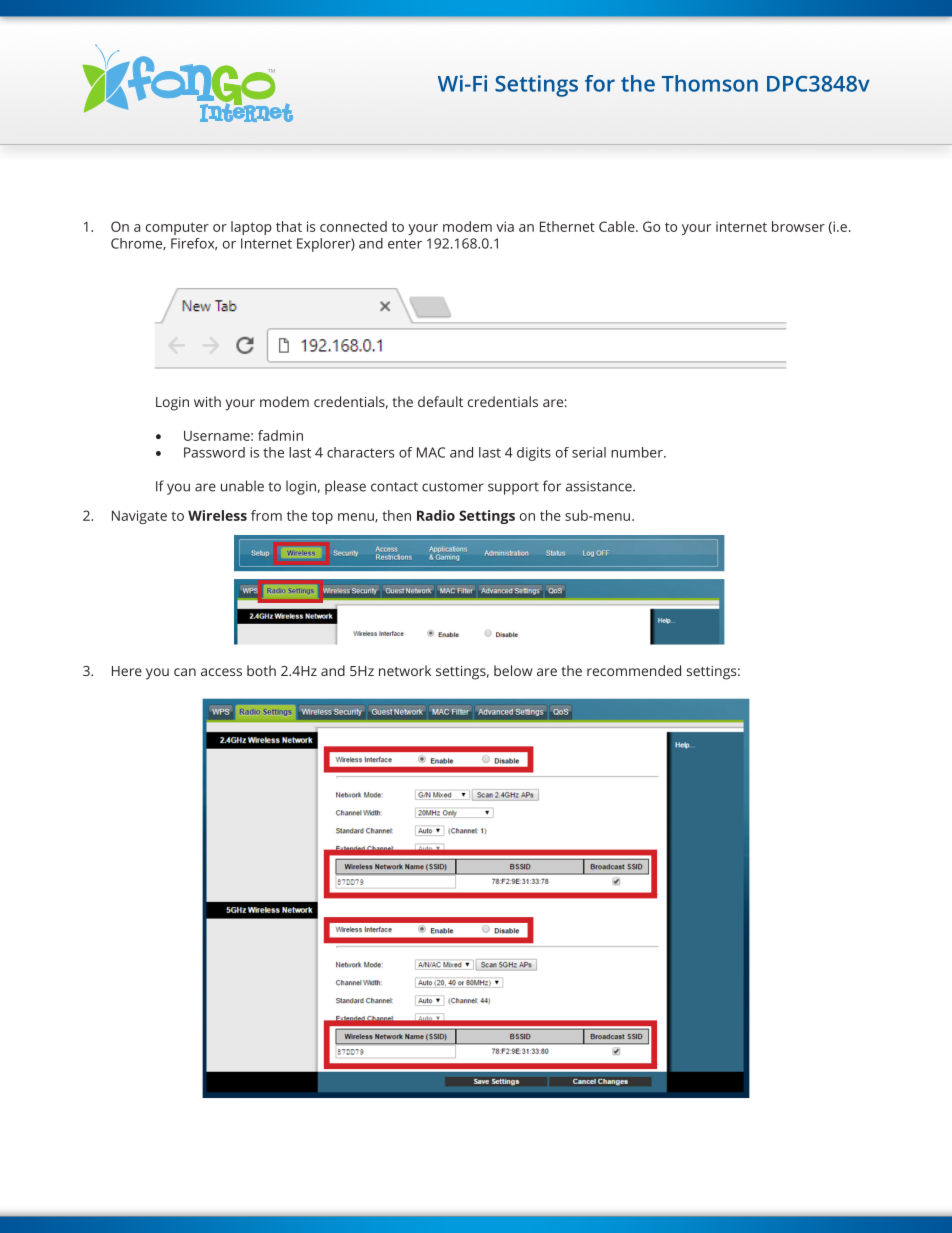 The width and height of the page is (952, 1233). I want to click on computer, so click(177, 228).
